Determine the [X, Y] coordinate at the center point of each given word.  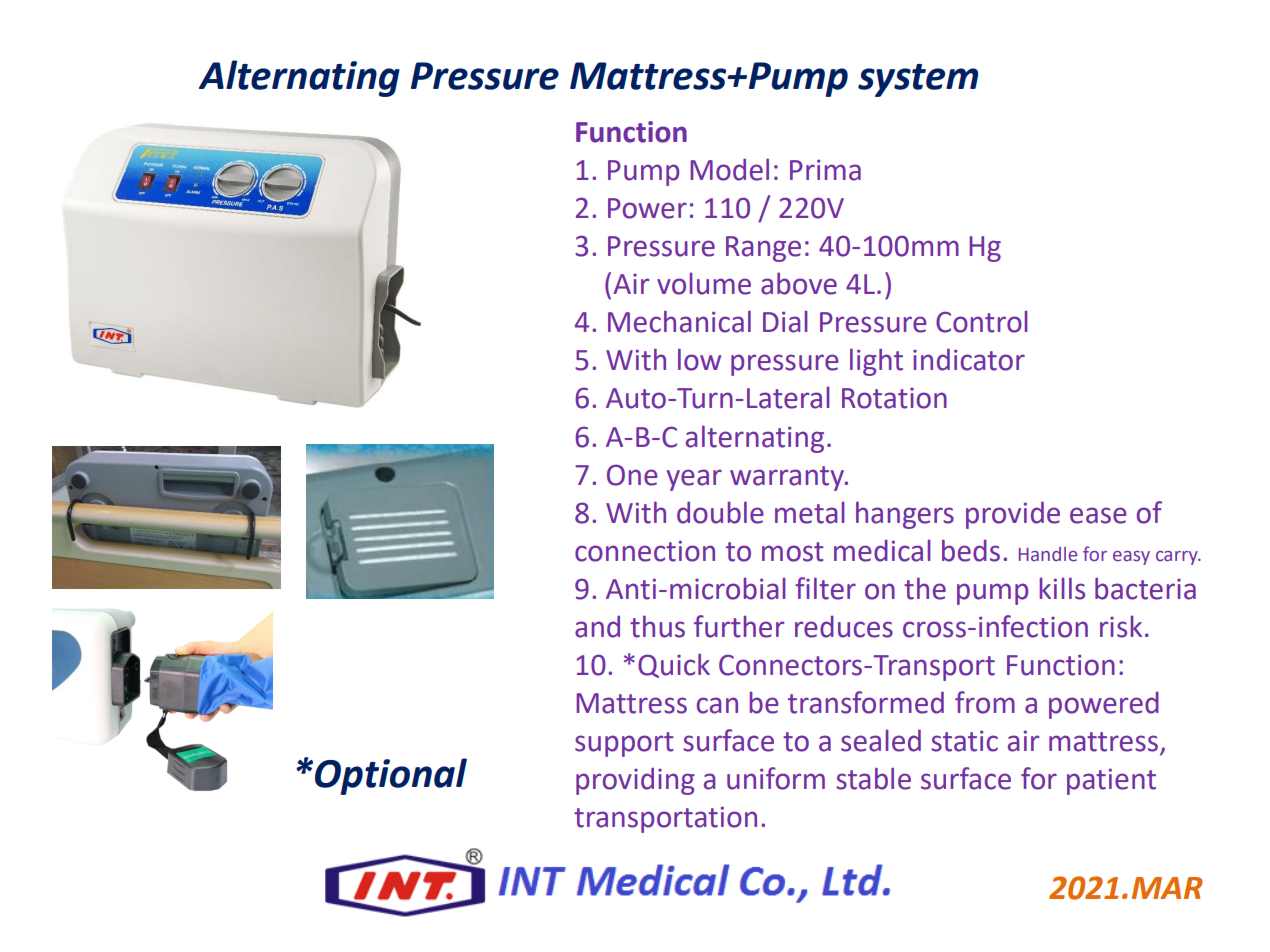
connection [645, 551]
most [793, 552]
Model [729, 169]
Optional [391, 776]
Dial [785, 322]
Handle [1048, 554]
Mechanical [679, 321]
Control [982, 322]
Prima [825, 170]
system [918, 80]
